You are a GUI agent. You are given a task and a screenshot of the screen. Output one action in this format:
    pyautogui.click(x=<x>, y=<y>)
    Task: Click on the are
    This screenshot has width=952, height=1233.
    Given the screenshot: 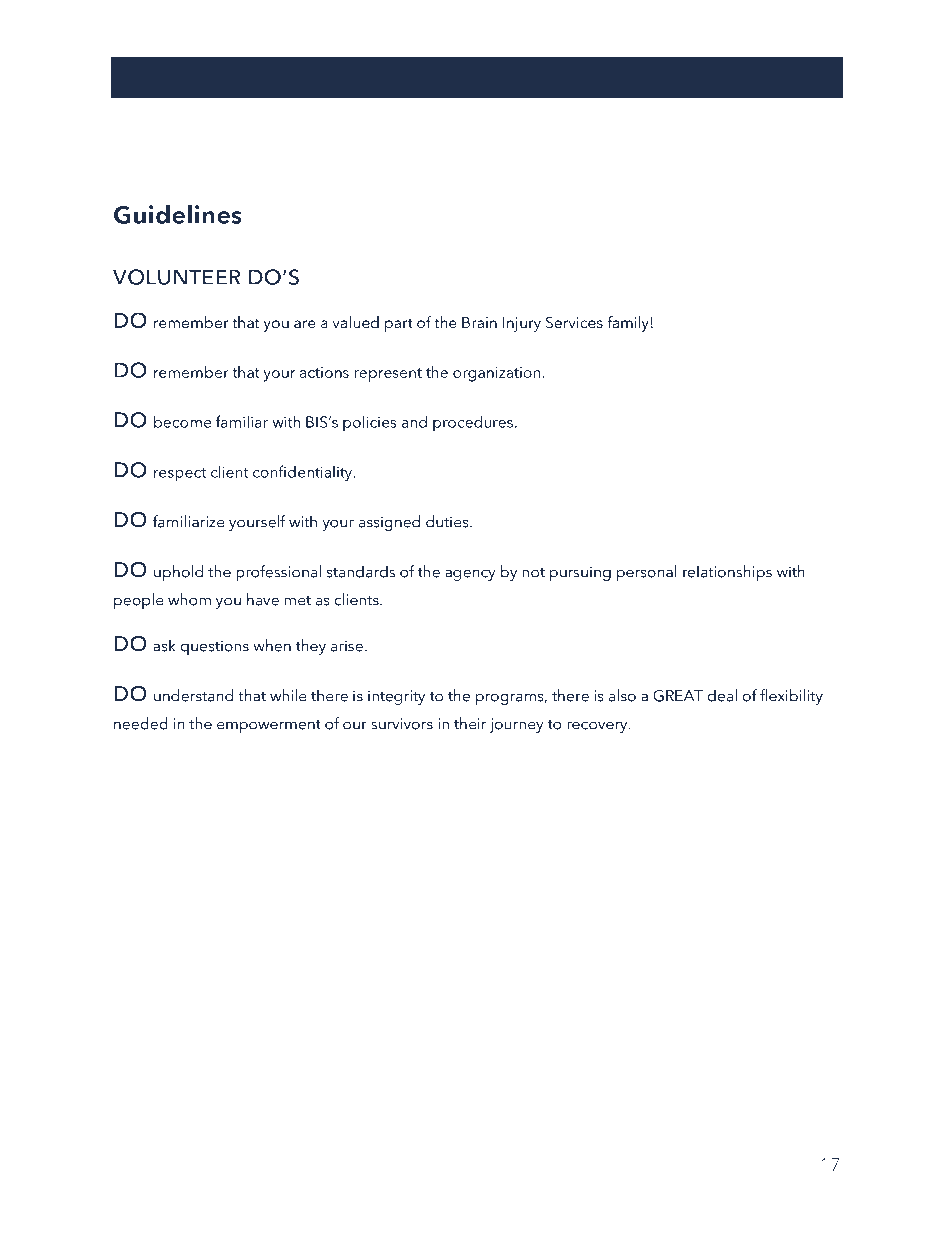 What is the action you would take?
    pyautogui.click(x=305, y=324)
